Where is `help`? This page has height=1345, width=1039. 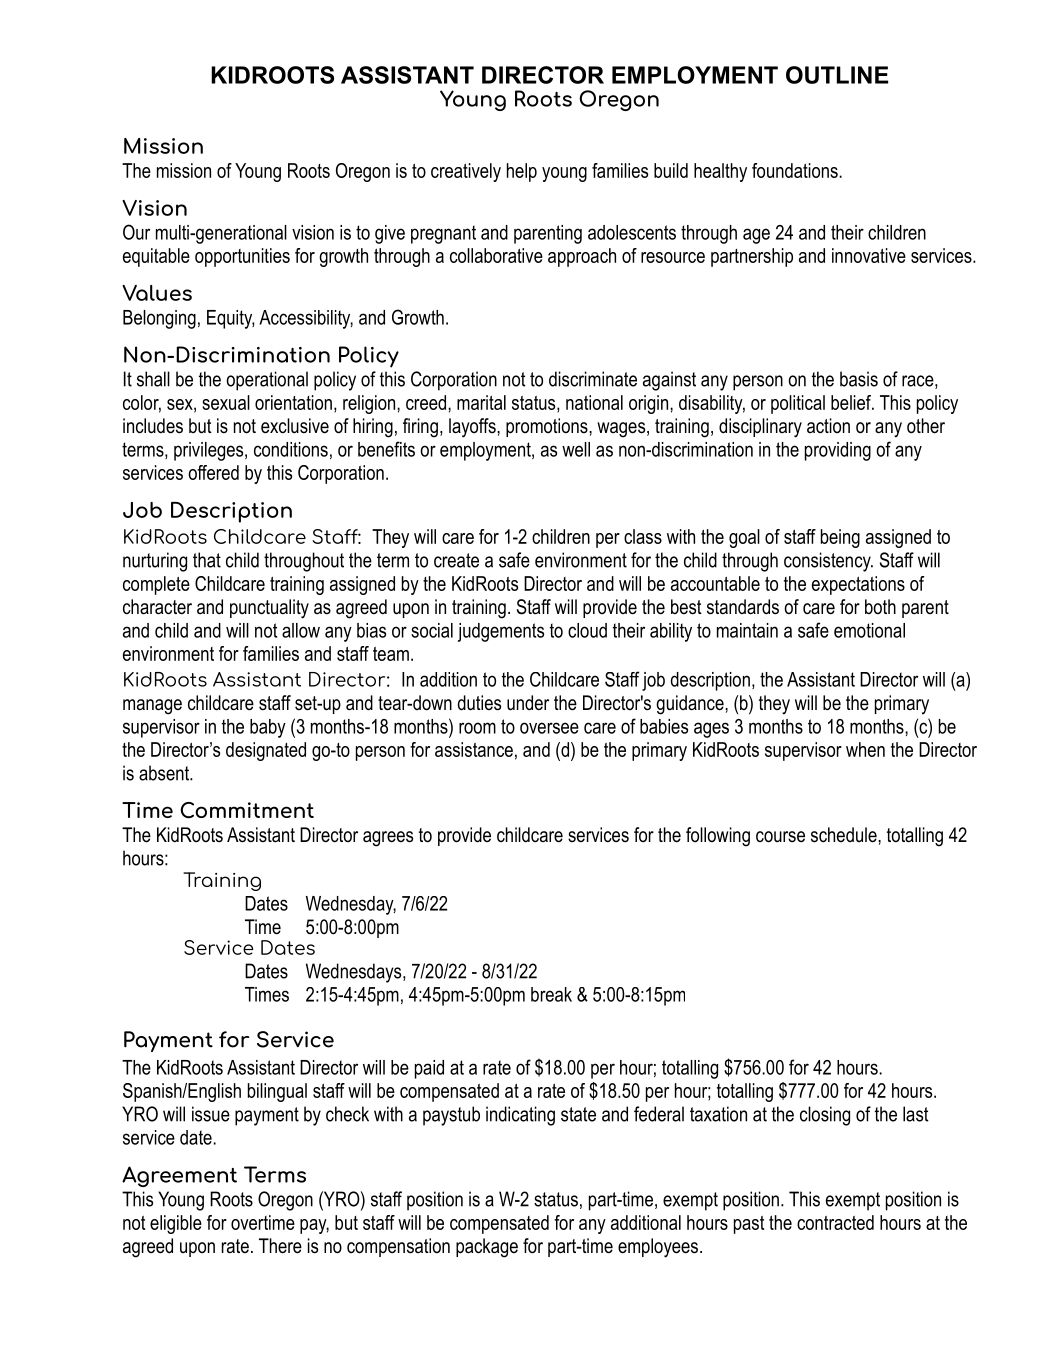
help is located at coordinates (522, 172).
